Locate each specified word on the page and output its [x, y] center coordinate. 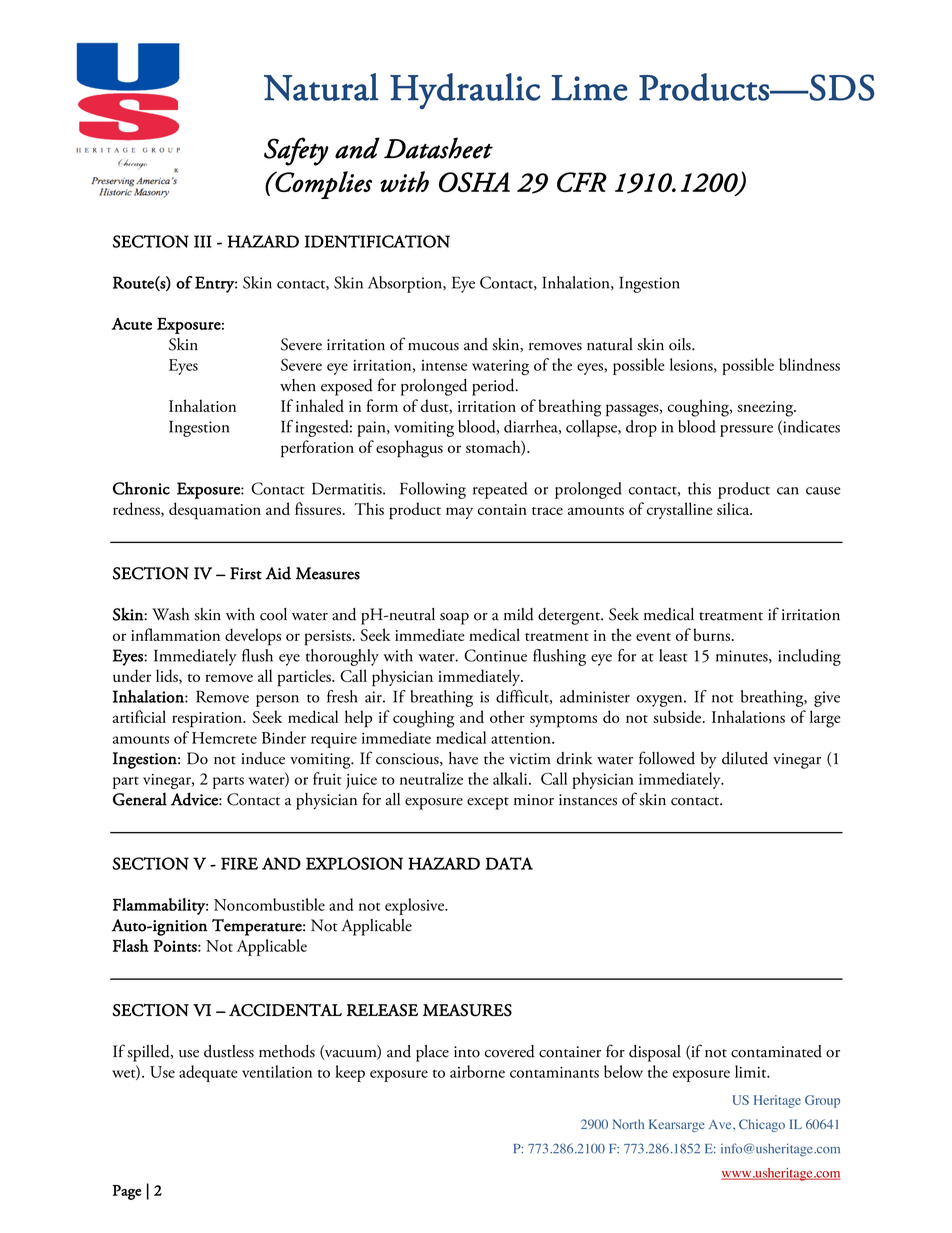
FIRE [239, 863]
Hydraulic [465, 91]
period [494, 387]
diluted [745, 758]
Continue [495, 655]
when [298, 385]
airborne [477, 1071]
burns [713, 634]
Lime [589, 88]
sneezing [766, 409]
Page [127, 1192]
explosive [416, 906]
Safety [296, 151]
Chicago [762, 1125]
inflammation [175, 634]
